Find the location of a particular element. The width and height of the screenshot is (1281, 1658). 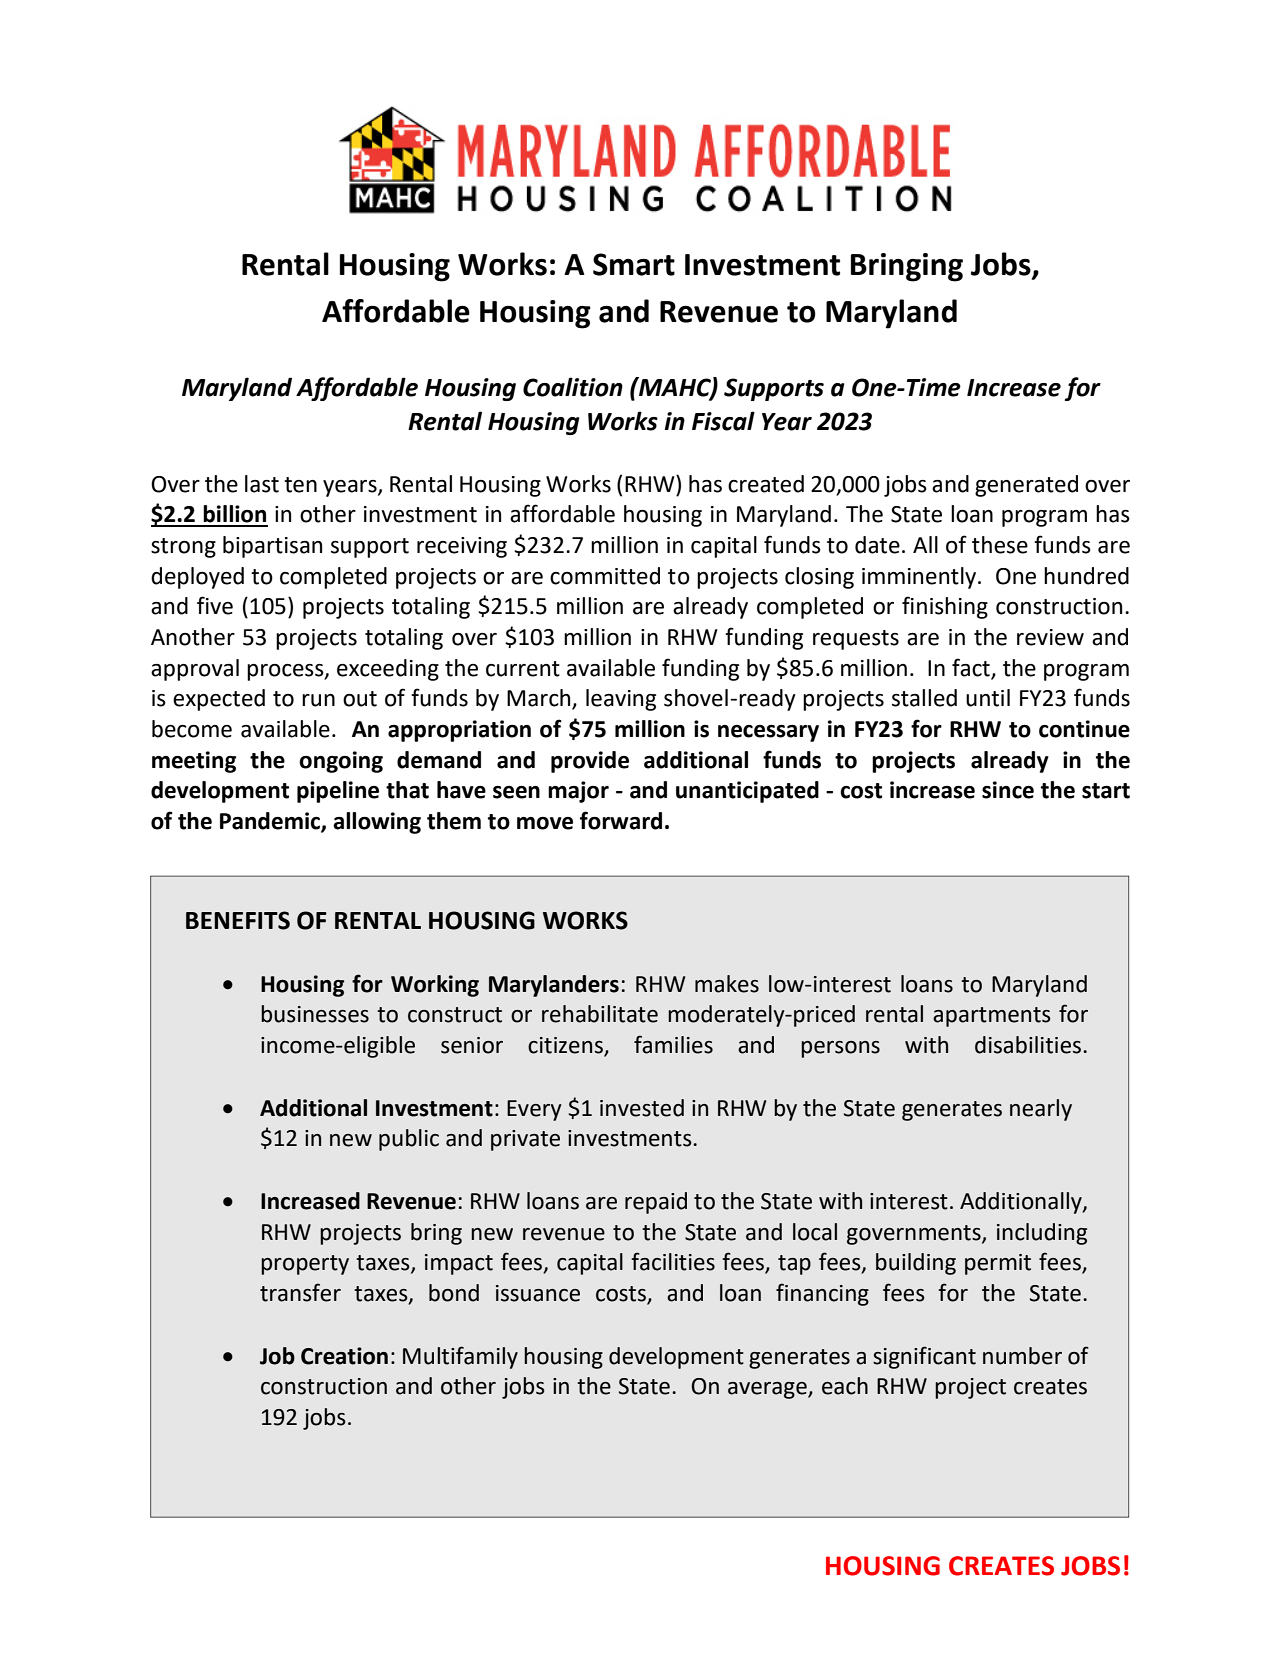

businesses is located at coordinates (315, 1014).
